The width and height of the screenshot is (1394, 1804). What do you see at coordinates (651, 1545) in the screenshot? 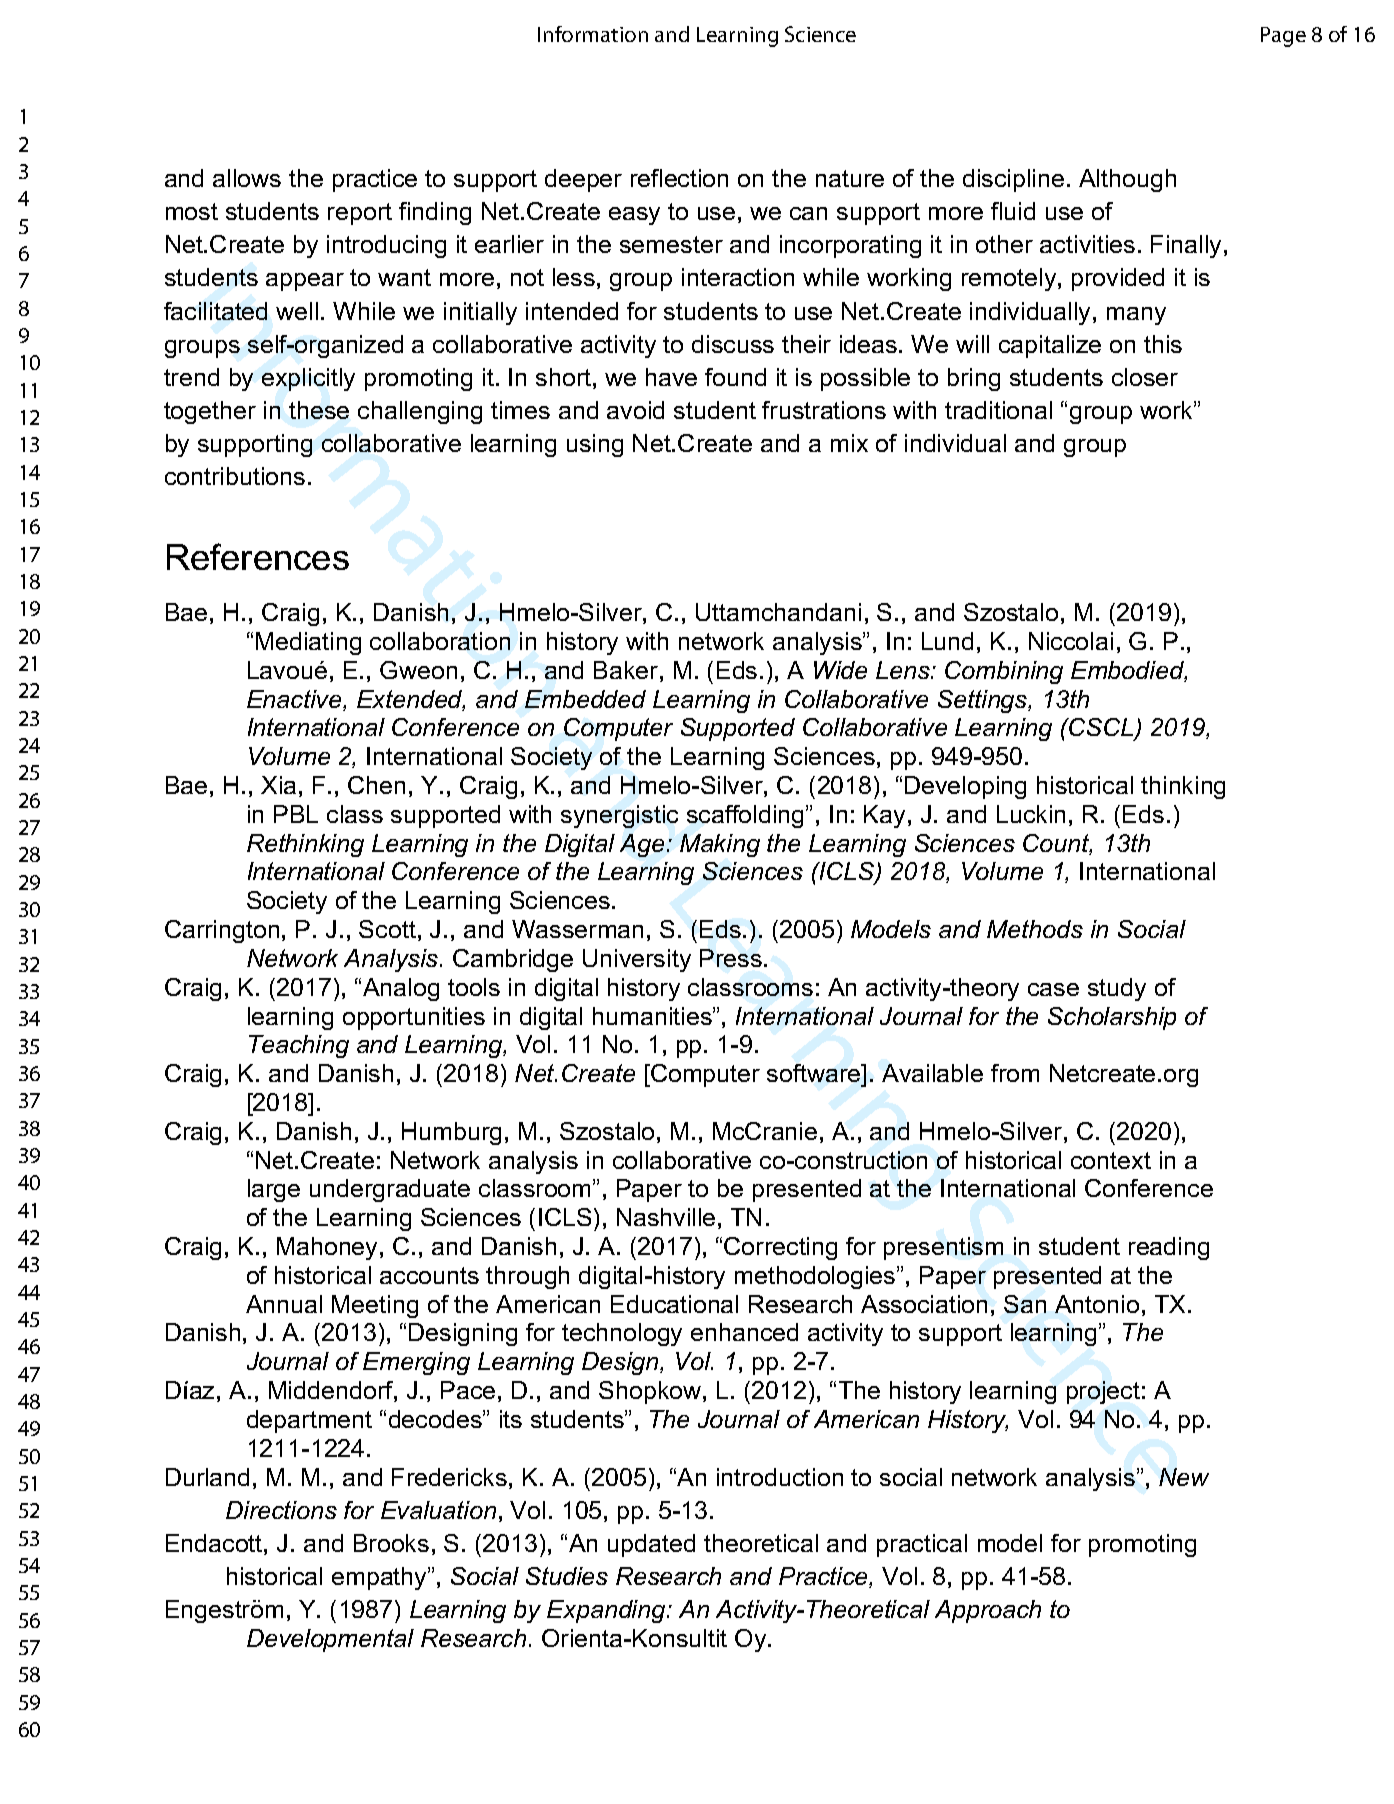
I see `updated` at bounding box center [651, 1545].
